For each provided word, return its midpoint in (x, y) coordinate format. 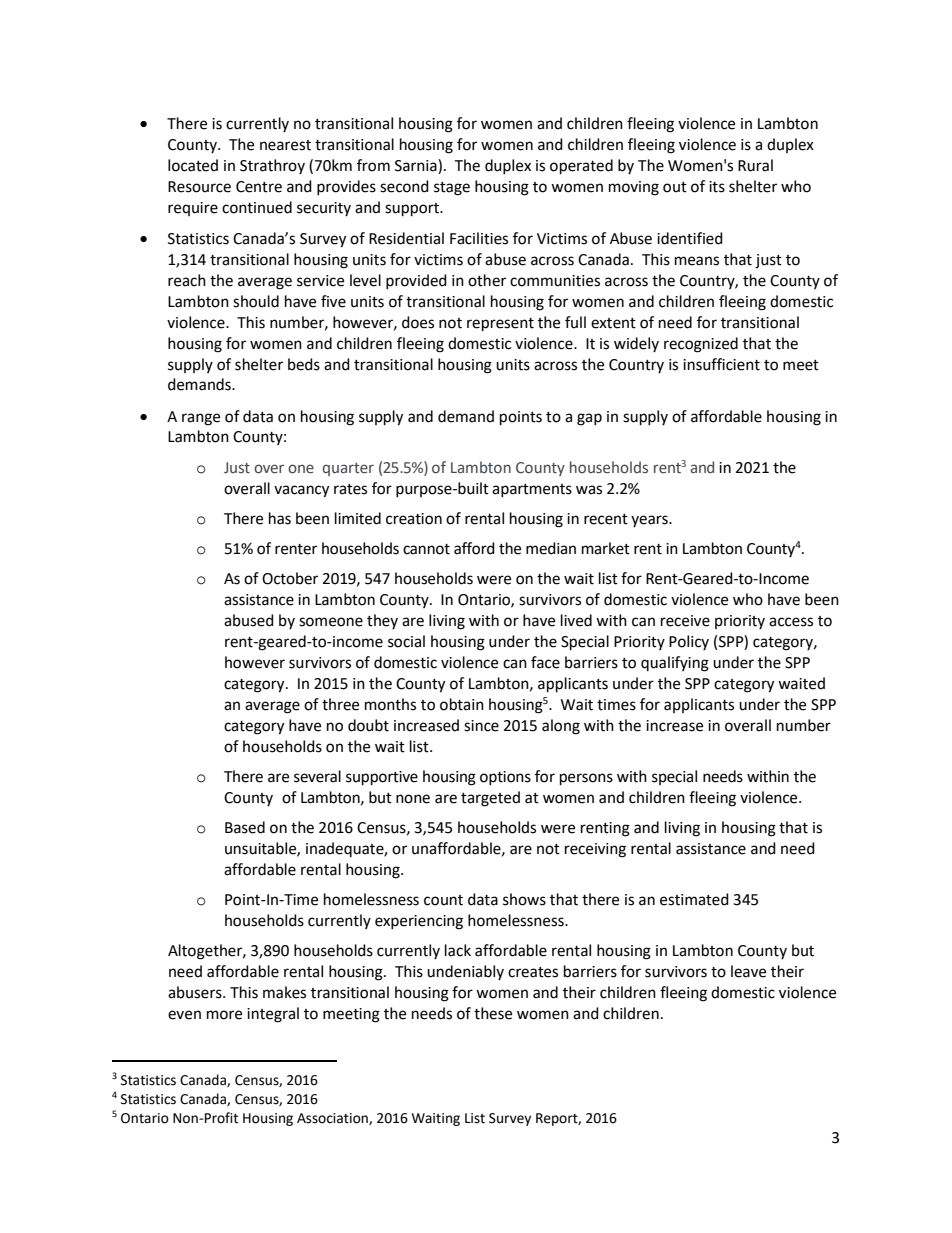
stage (452, 189)
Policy (689, 642)
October (290, 578)
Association (333, 1119)
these (493, 1013)
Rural (755, 165)
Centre (259, 187)
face (545, 662)
